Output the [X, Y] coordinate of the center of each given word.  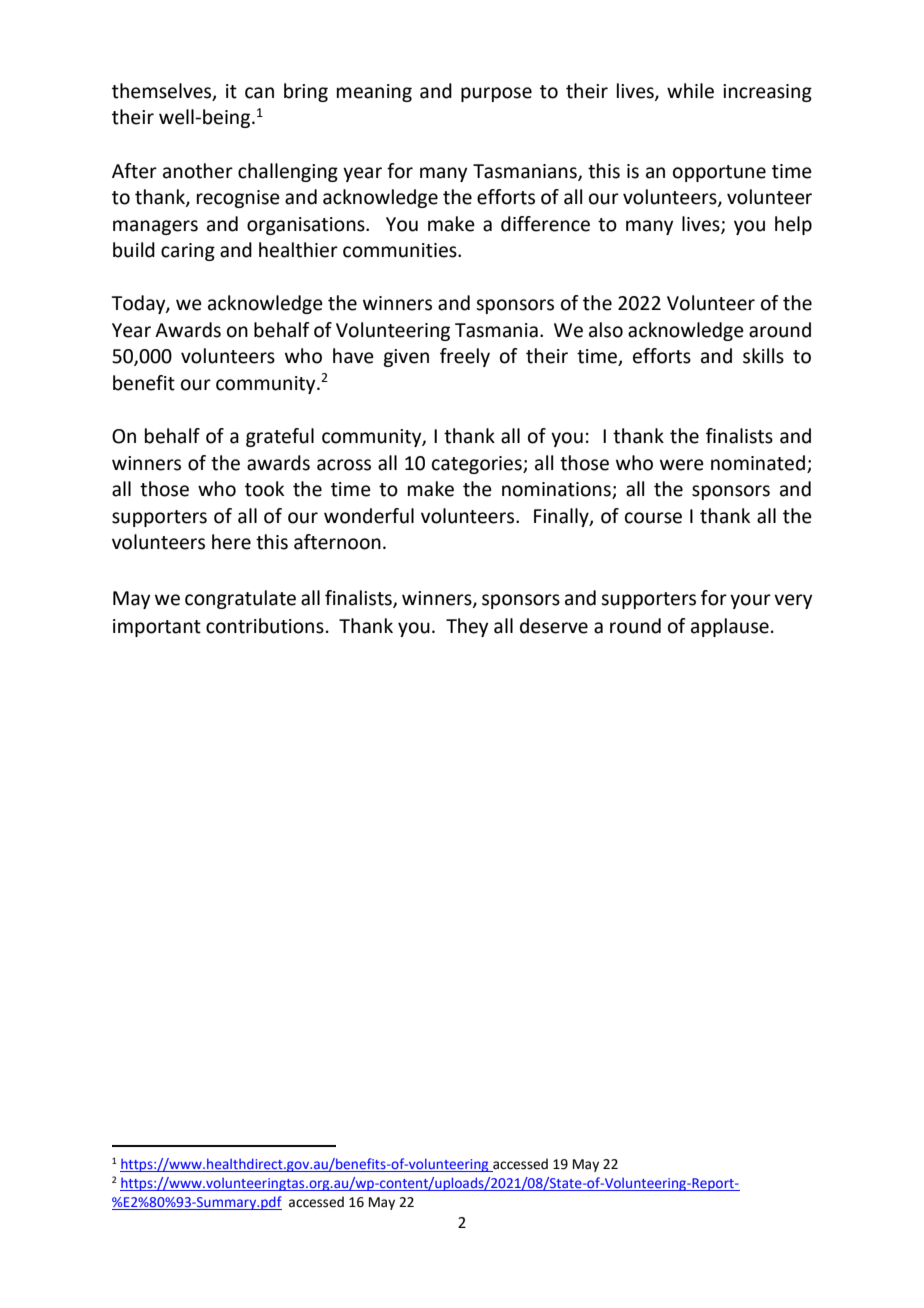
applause [730, 627]
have [353, 356]
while [690, 91]
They [467, 627]
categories [478, 465]
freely [465, 357]
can [259, 93]
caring [188, 252]
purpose [496, 94]
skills [763, 356]
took [264, 489]
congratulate [240, 599]
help [793, 225]
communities [401, 250]
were [682, 465]
